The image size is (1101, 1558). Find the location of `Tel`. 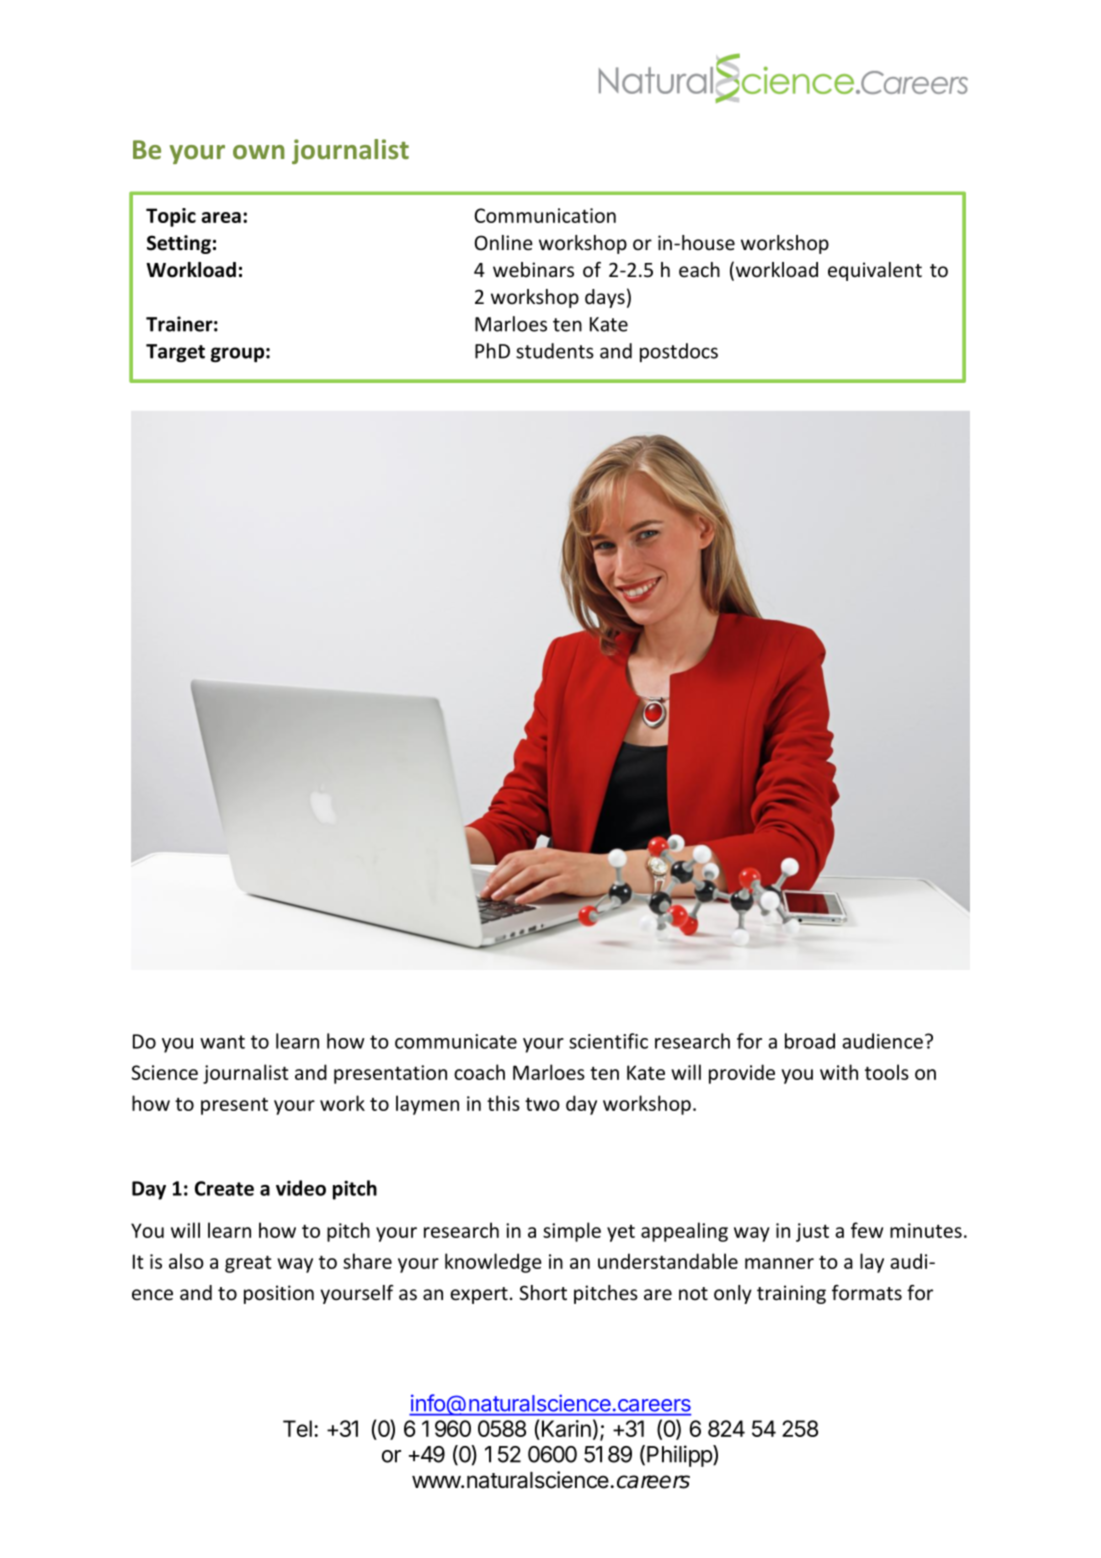

Tel is located at coordinates (297, 1428).
